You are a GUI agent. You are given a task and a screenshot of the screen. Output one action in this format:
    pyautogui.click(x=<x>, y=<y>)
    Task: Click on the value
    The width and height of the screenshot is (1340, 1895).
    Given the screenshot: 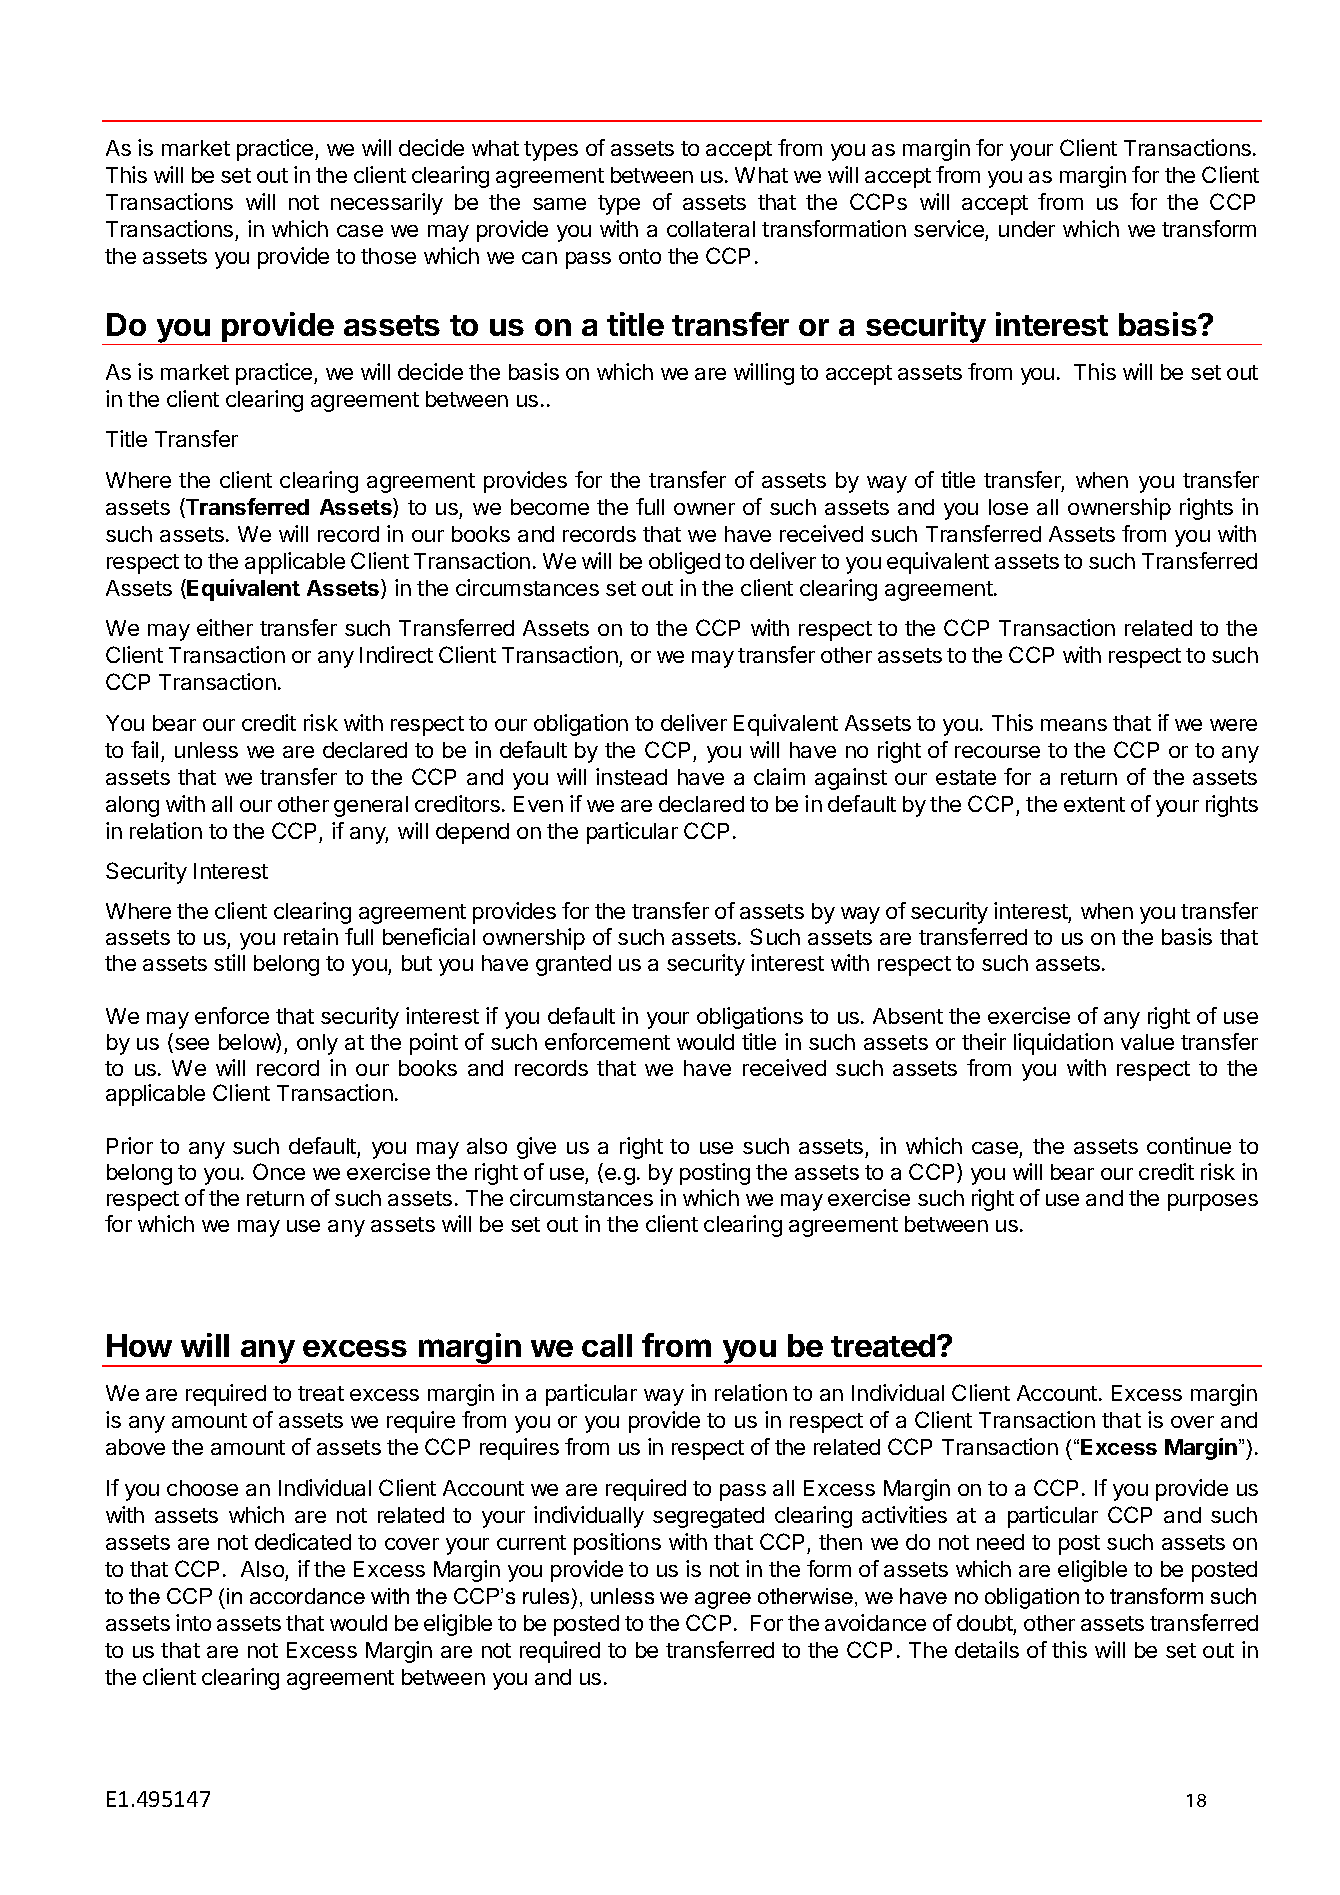 What is the action you would take?
    pyautogui.click(x=1147, y=1042)
